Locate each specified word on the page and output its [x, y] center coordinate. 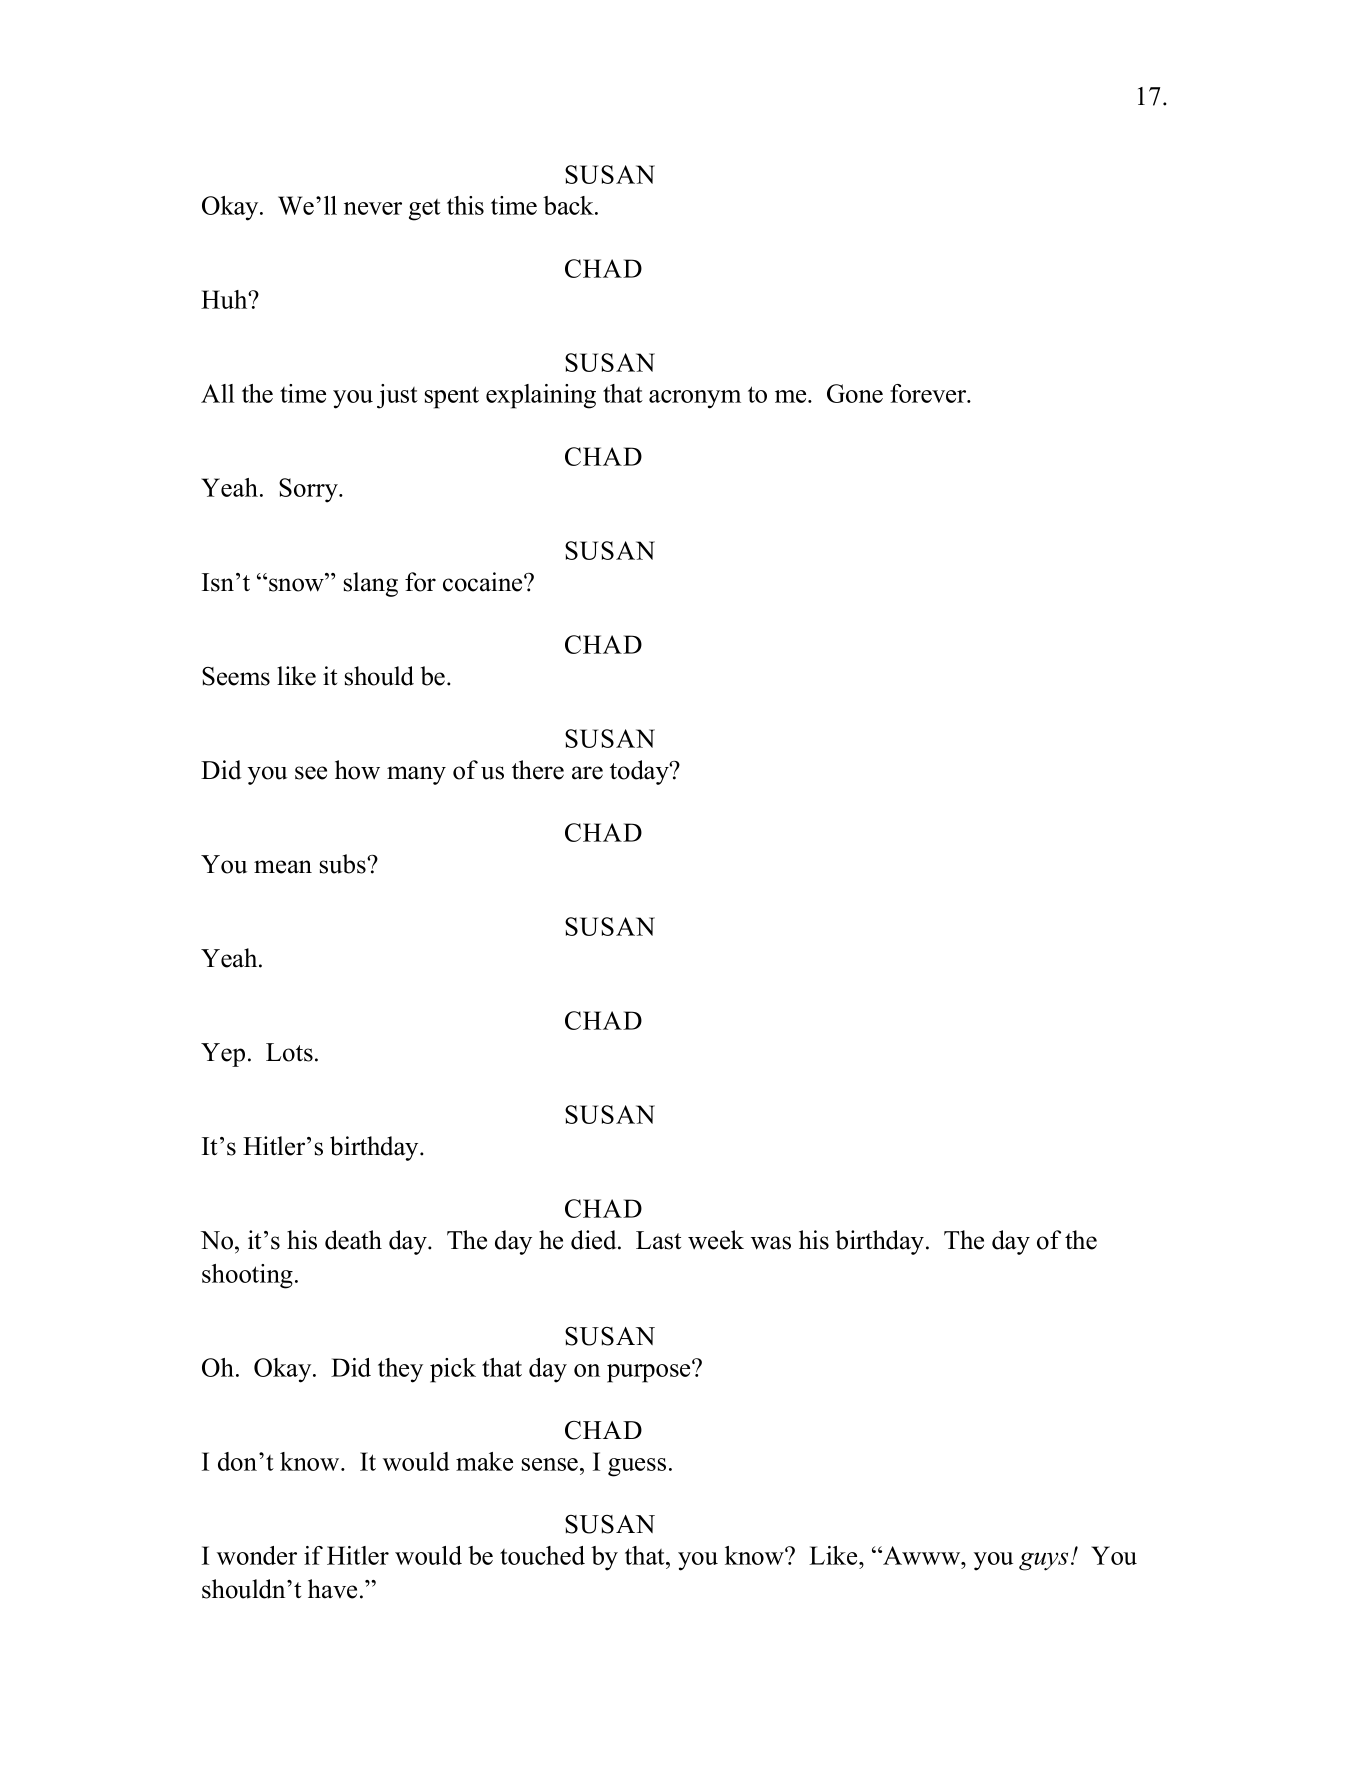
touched [542, 1555]
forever [929, 393]
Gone [855, 393]
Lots [289, 1052]
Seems [236, 676]
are [587, 773]
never [373, 208]
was [771, 1243]
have [332, 1589]
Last [658, 1240]
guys [1043, 1561]
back [569, 205]
